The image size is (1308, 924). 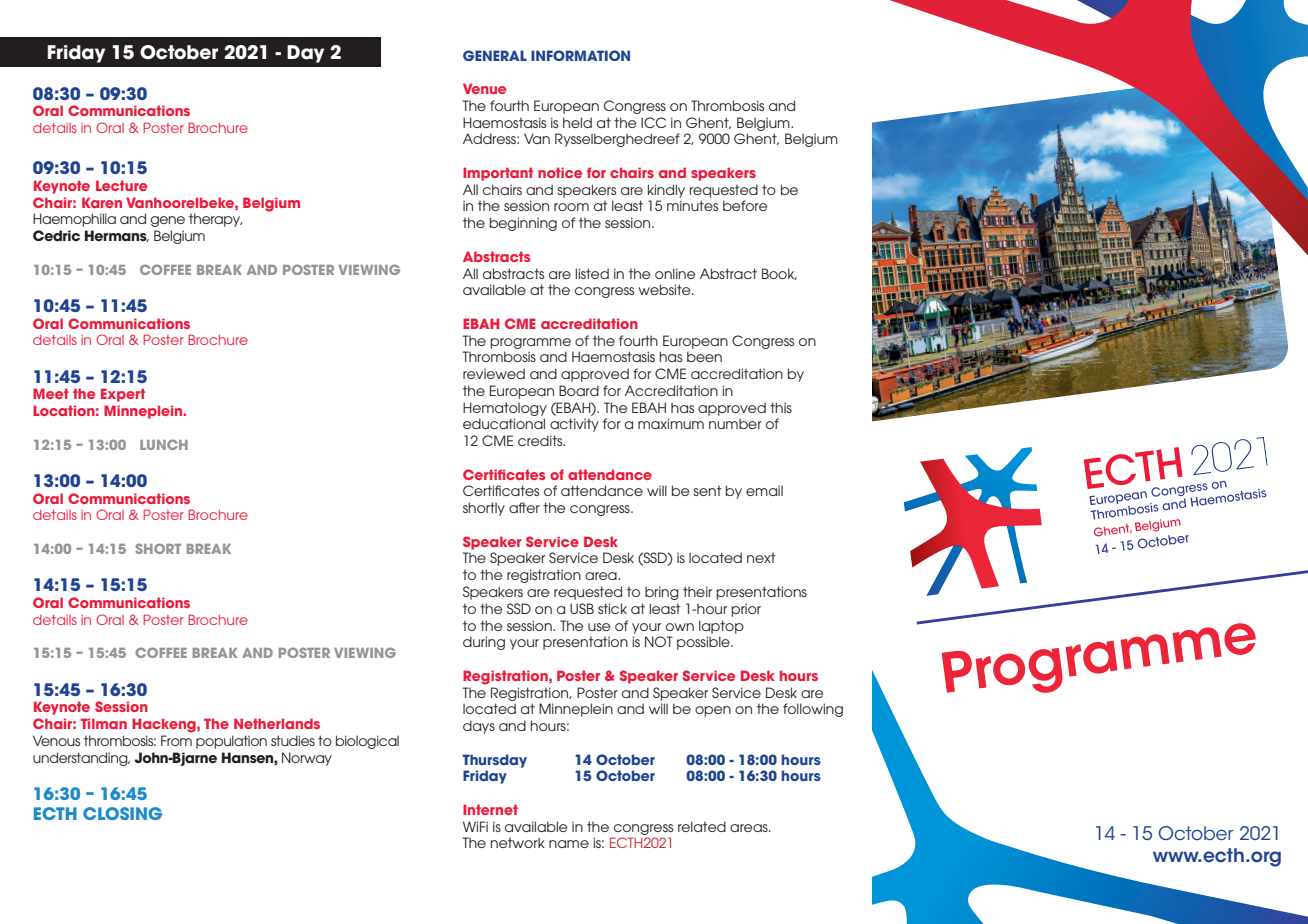 I want to click on ICC, so click(x=653, y=122).
